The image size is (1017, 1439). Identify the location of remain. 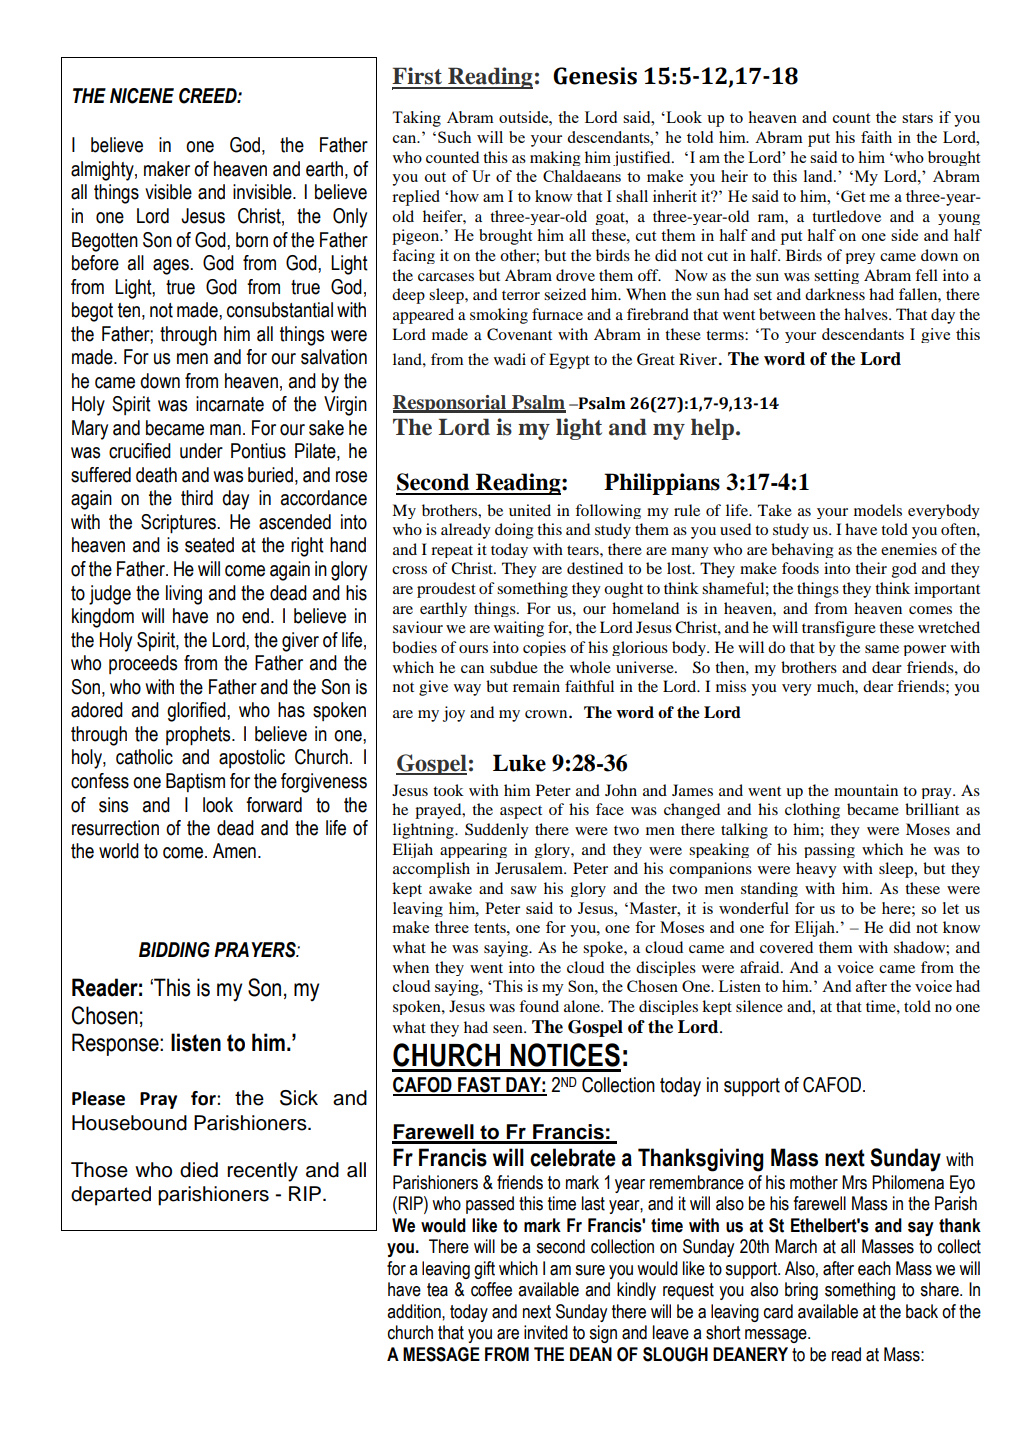
(536, 686).
